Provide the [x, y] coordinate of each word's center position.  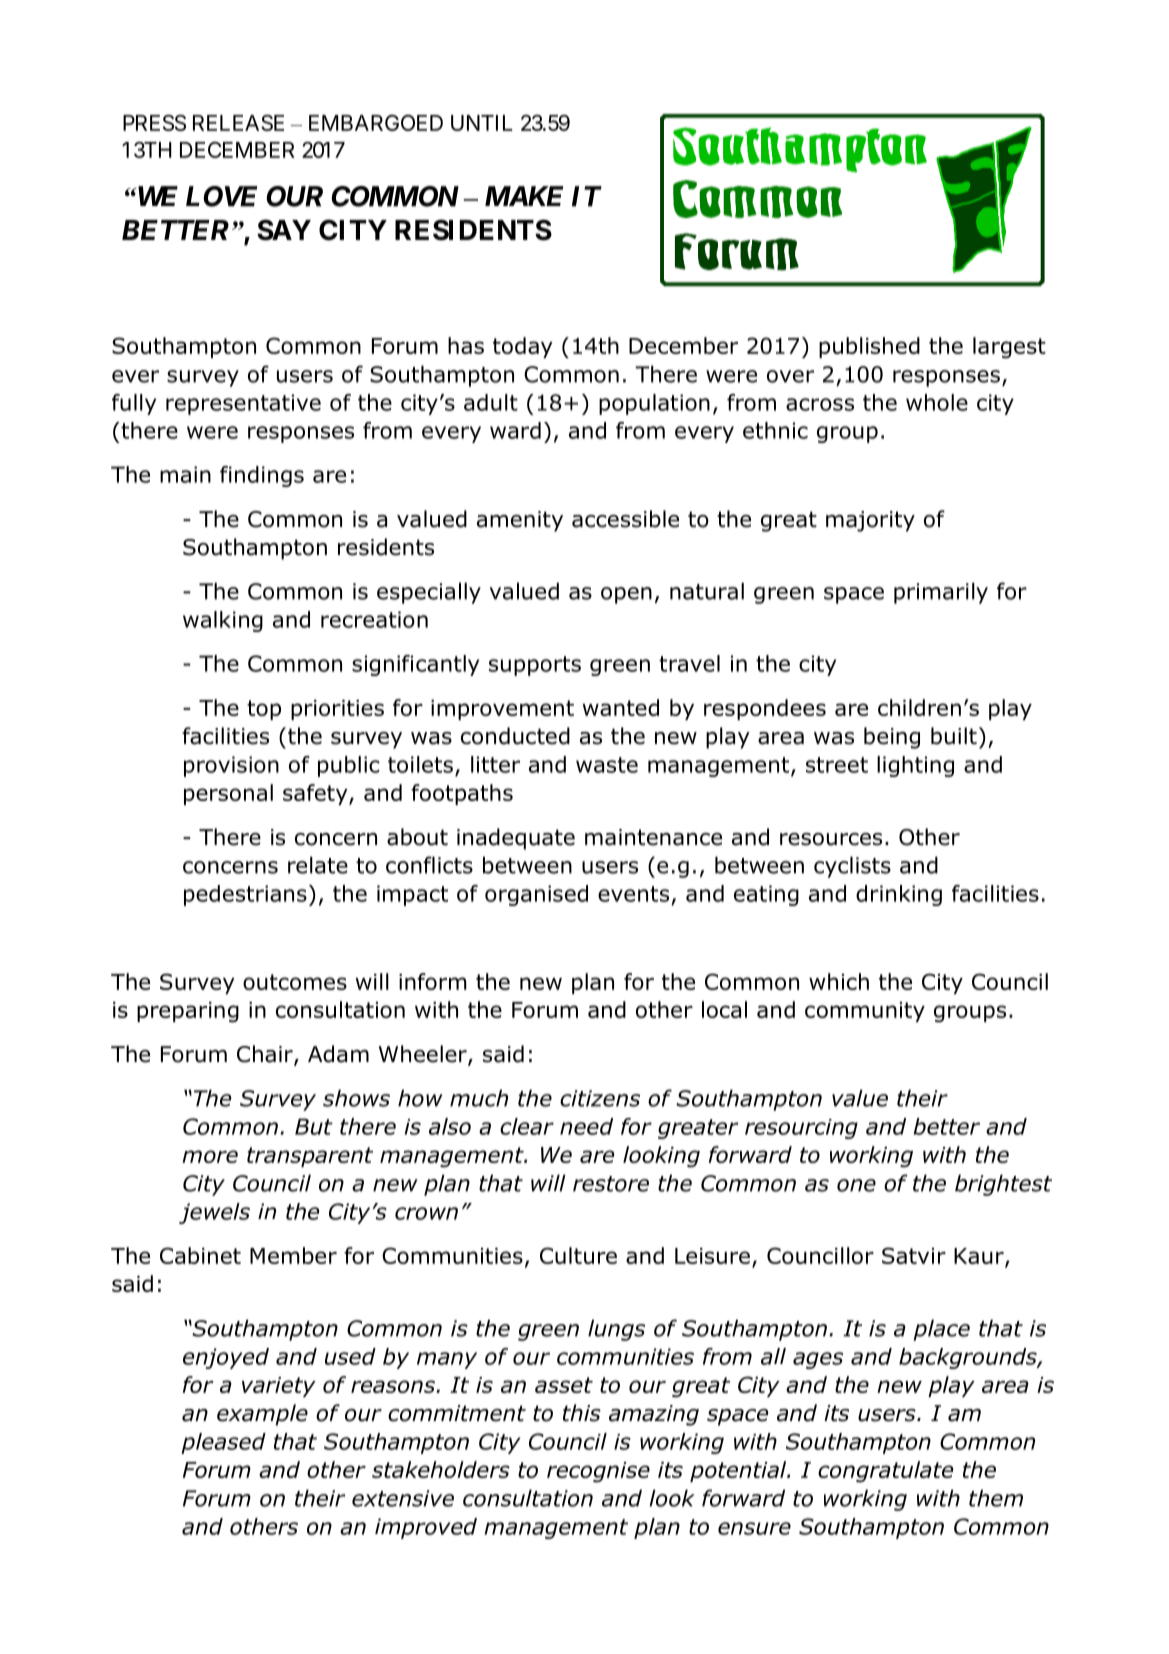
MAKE [524, 196]
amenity [520, 521]
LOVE [222, 196]
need [586, 1126]
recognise [598, 1472]
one [856, 1185]
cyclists [852, 867]
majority [870, 521]
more [210, 1156]
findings [262, 476]
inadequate [516, 839]
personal [228, 794]
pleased [223, 1443]
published [869, 347]
